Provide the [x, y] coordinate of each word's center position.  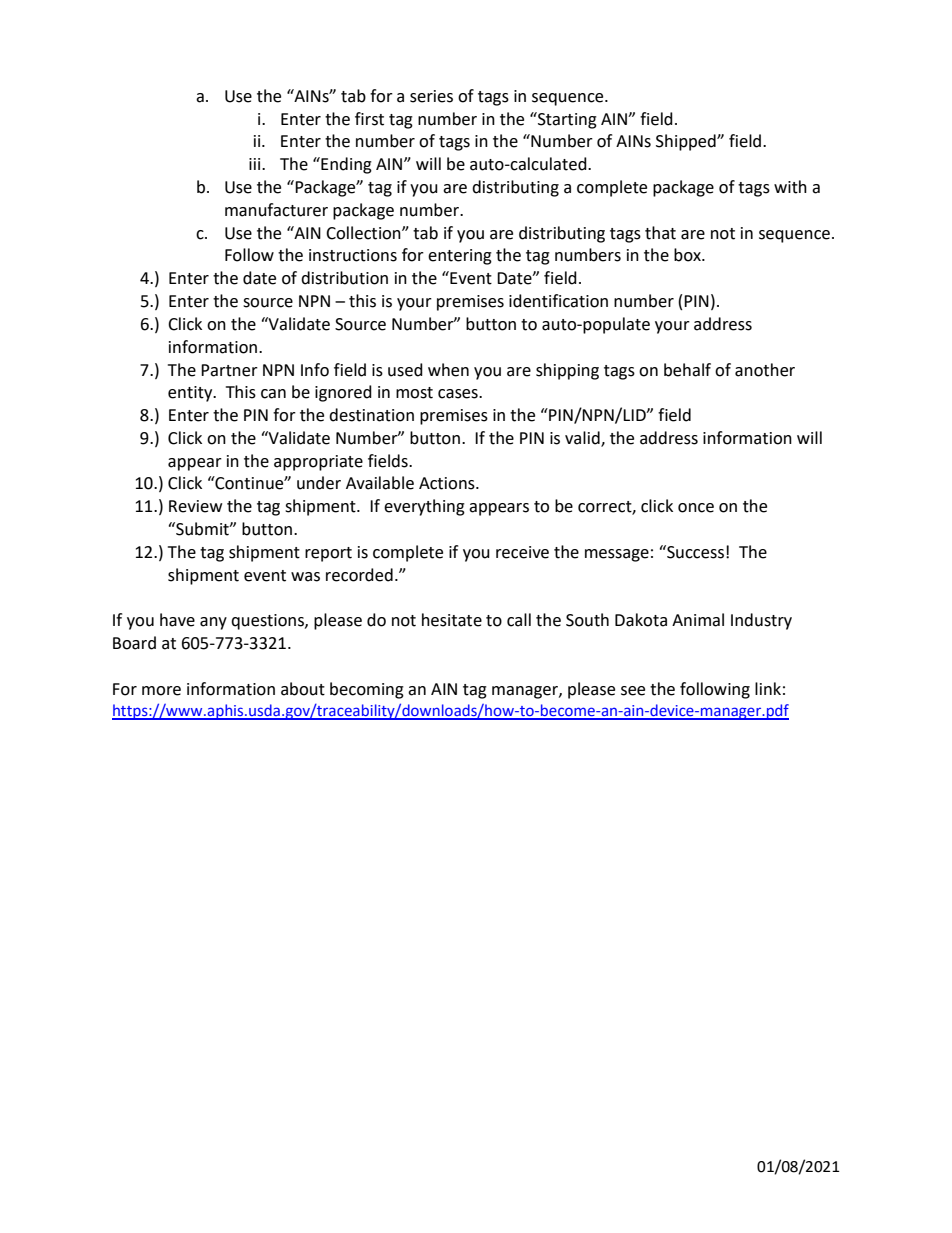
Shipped [687, 142]
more [161, 691]
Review [195, 506]
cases [459, 394]
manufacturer [276, 210]
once [696, 508]
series [431, 96]
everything [424, 507]
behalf [687, 370]
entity [191, 394]
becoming [367, 690]
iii [256, 164]
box [688, 255]
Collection [364, 233]
